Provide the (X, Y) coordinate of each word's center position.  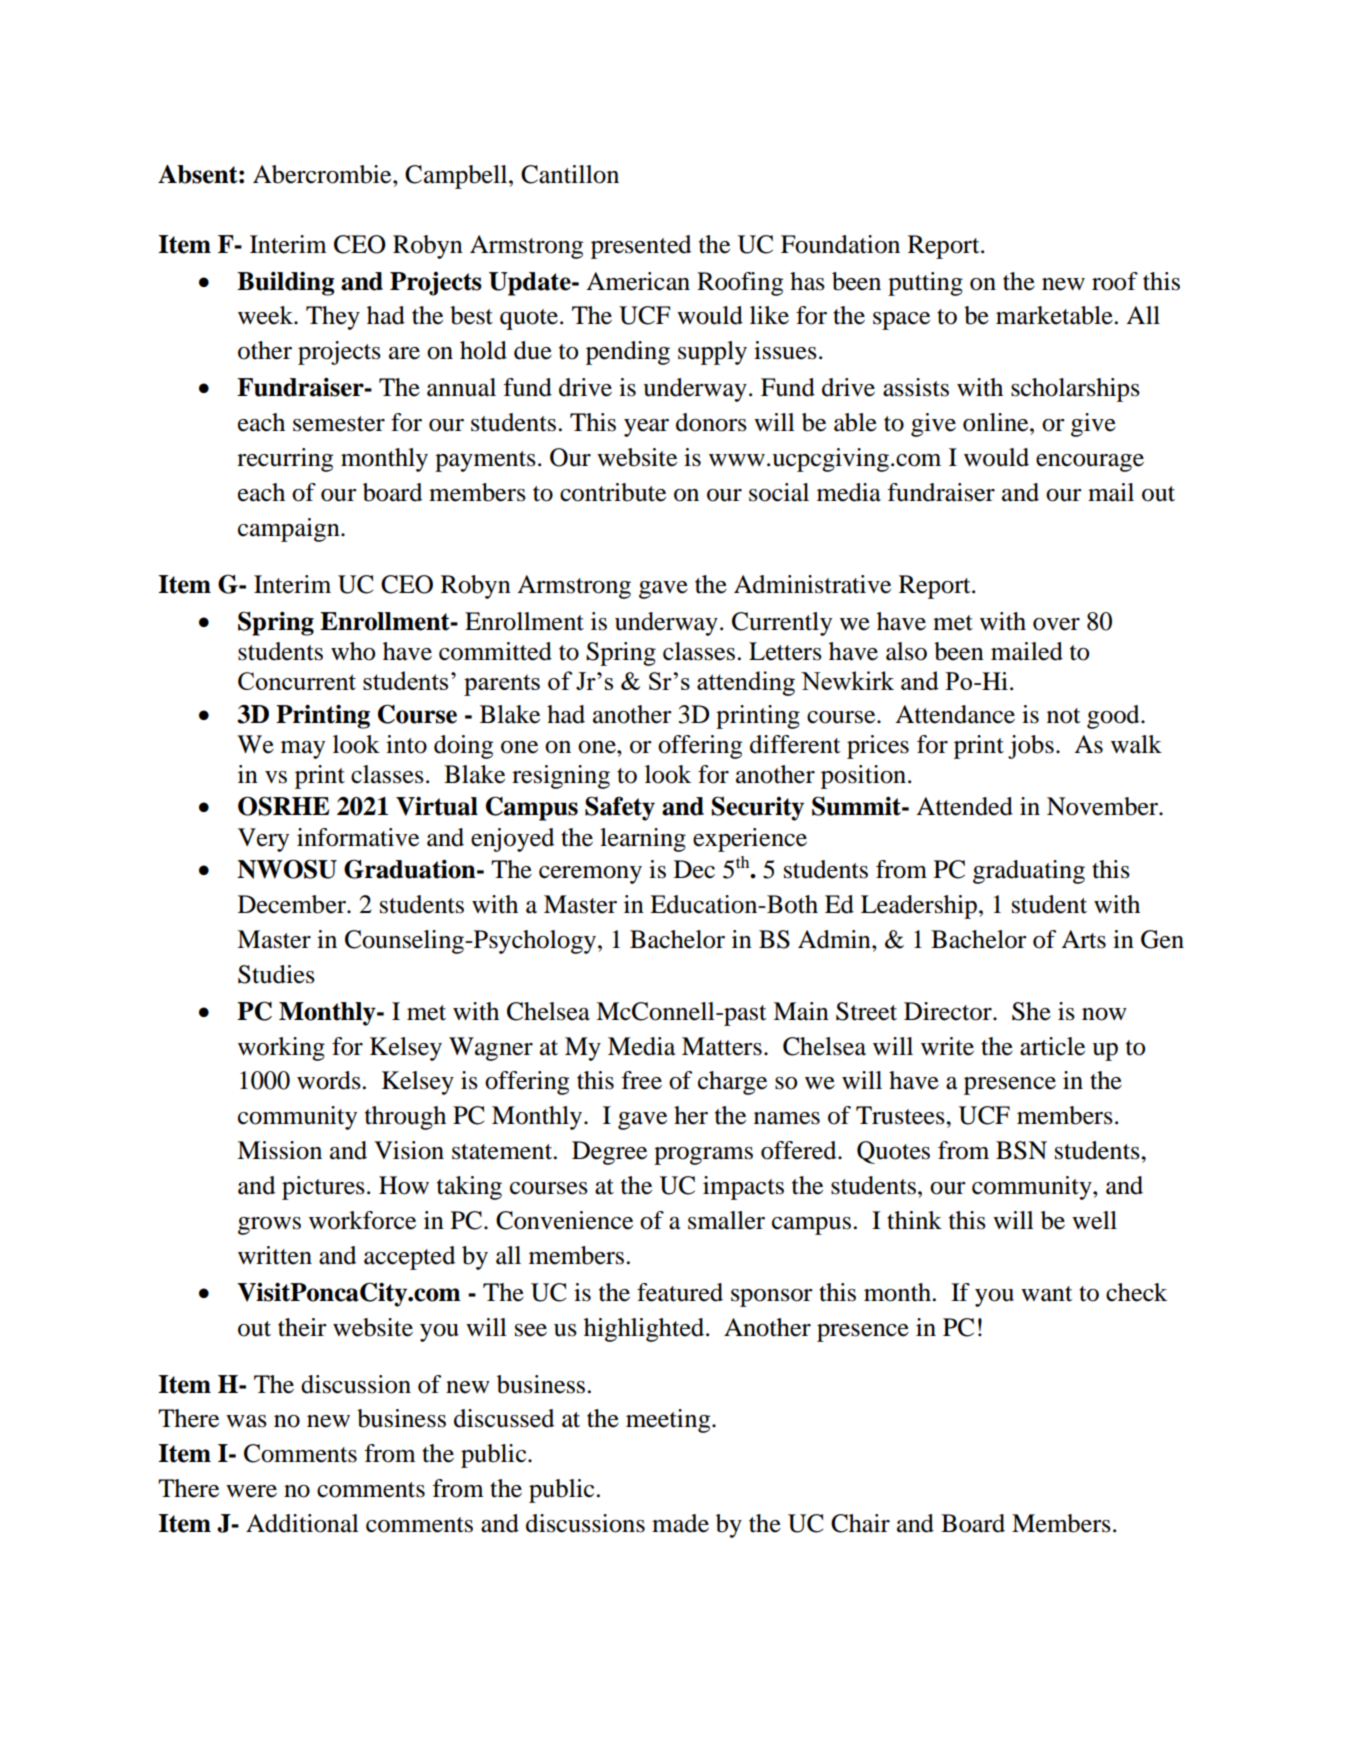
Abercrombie (323, 174)
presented (641, 247)
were (251, 1491)
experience (750, 840)
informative (358, 837)
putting (925, 284)
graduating (1029, 872)
